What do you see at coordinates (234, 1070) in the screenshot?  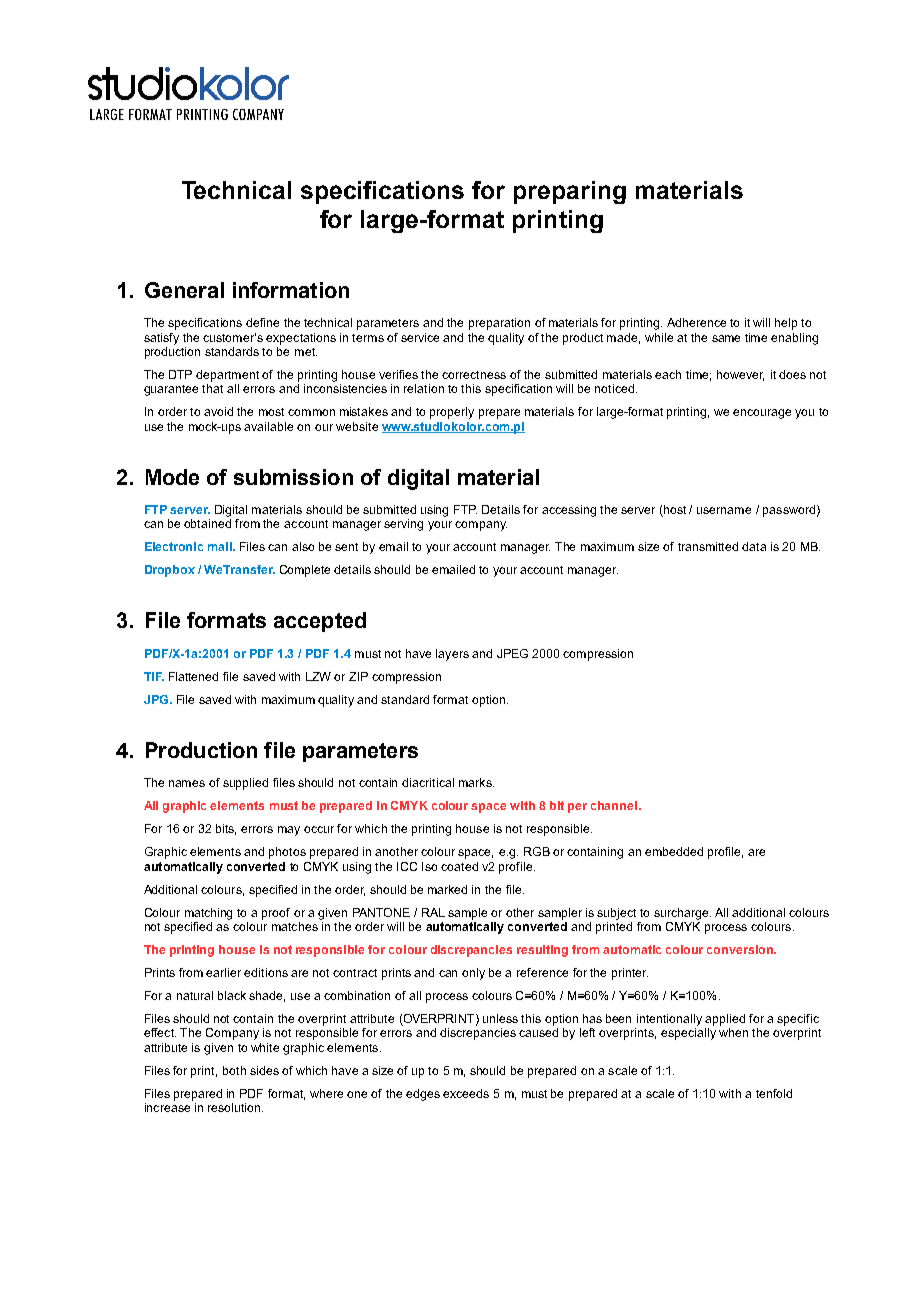 I see `both` at bounding box center [234, 1070].
